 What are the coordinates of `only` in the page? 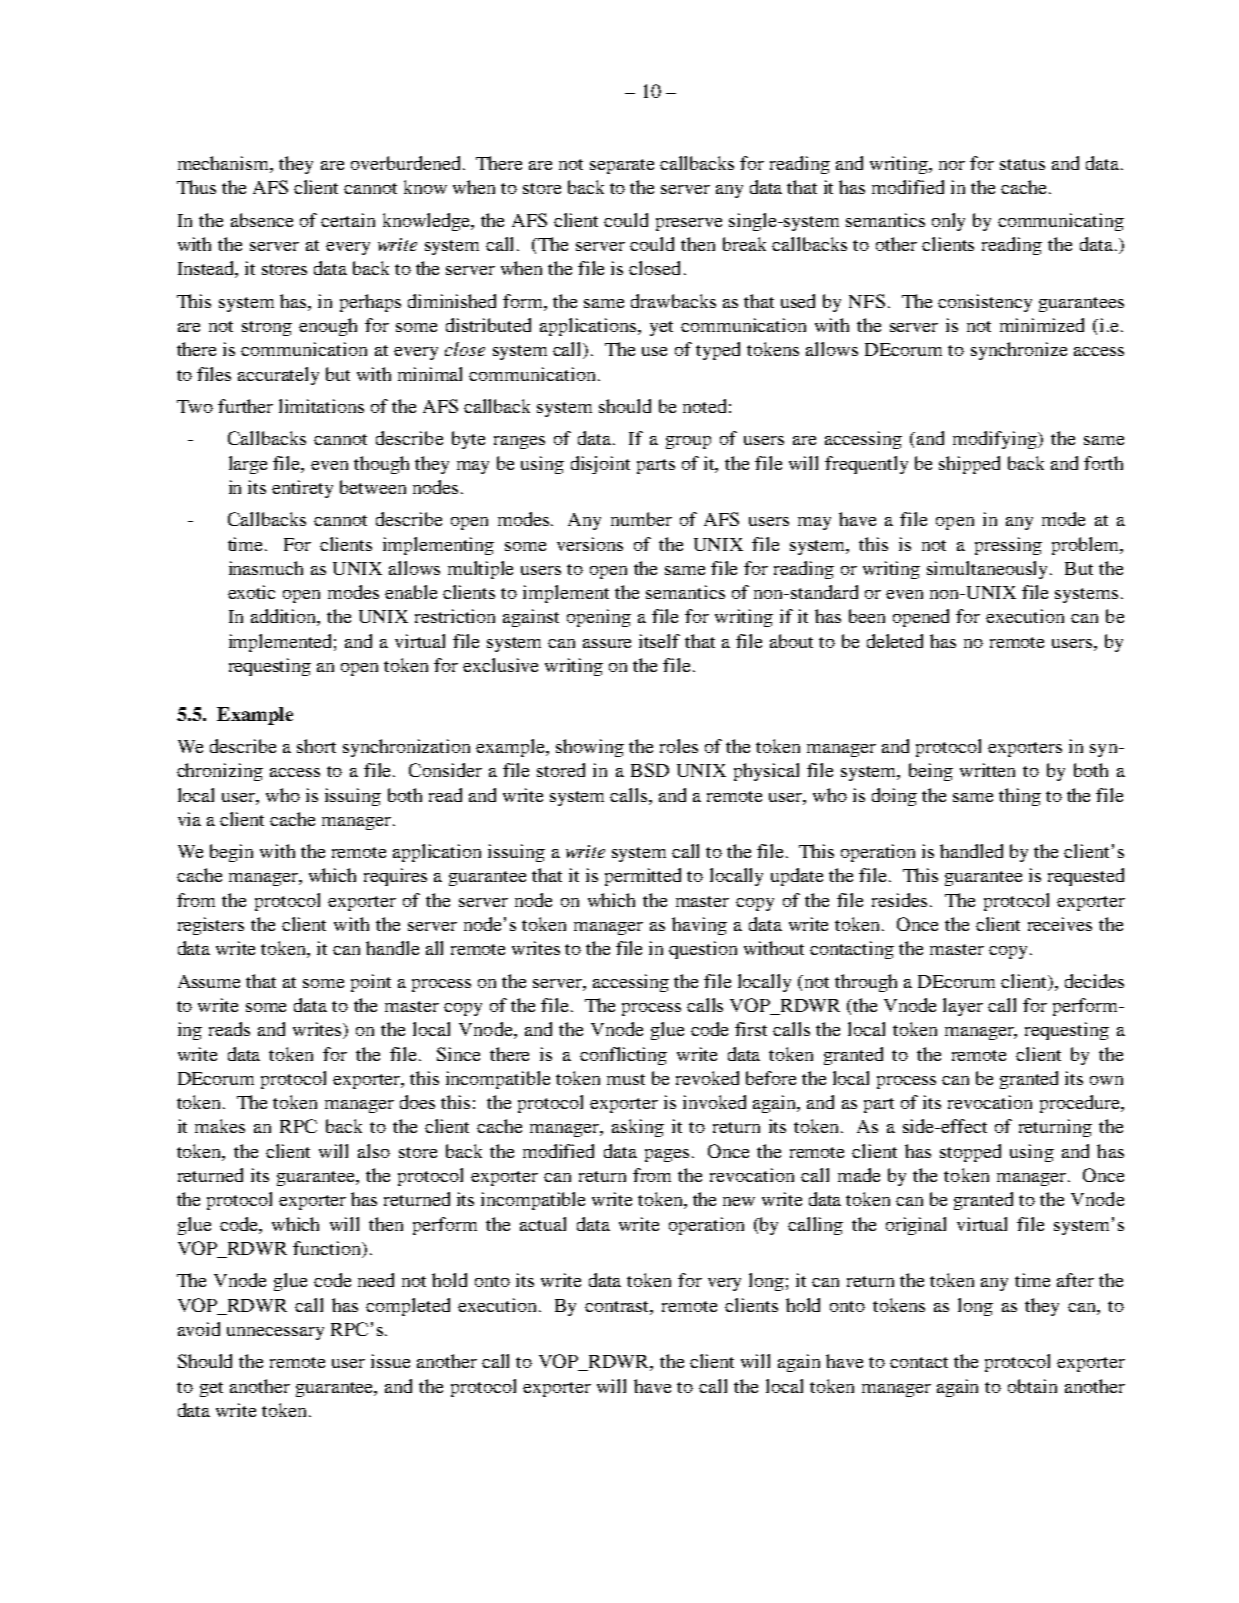 It's located at (948, 222).
